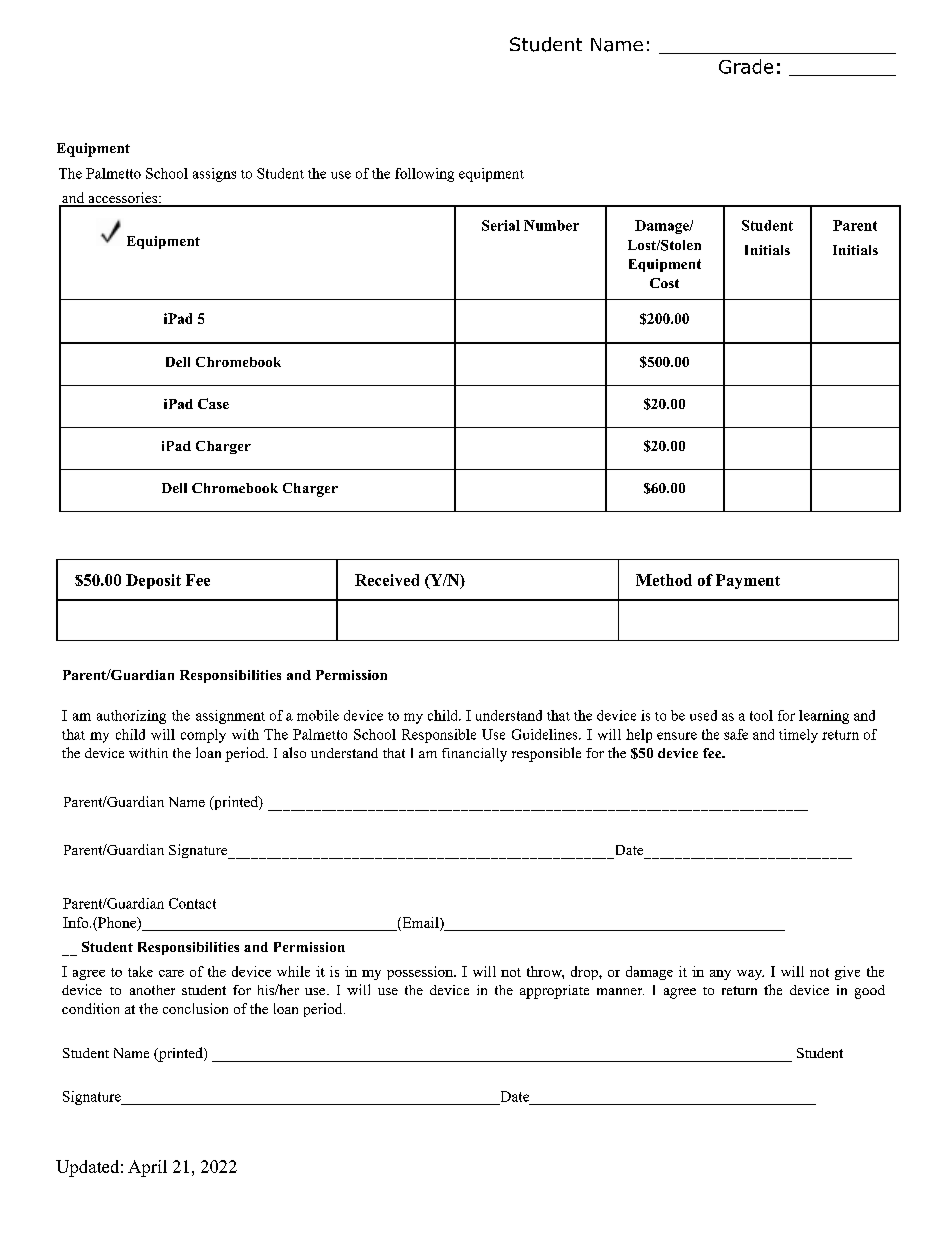  I want to click on good, so click(870, 992).
